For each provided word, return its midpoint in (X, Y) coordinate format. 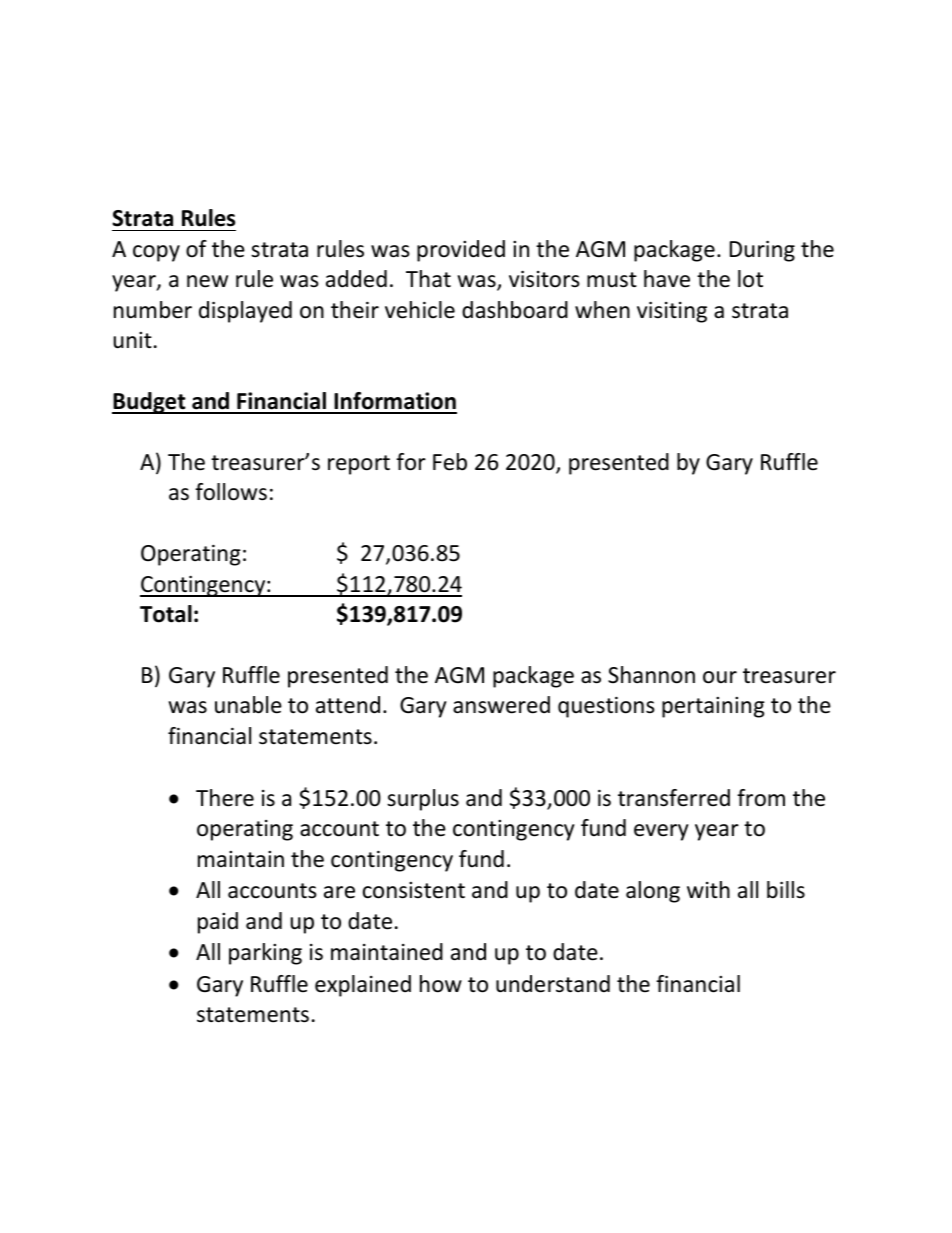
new (207, 281)
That (428, 279)
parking (265, 954)
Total (166, 614)
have (667, 279)
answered (501, 705)
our (720, 677)
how (441, 984)
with (708, 889)
